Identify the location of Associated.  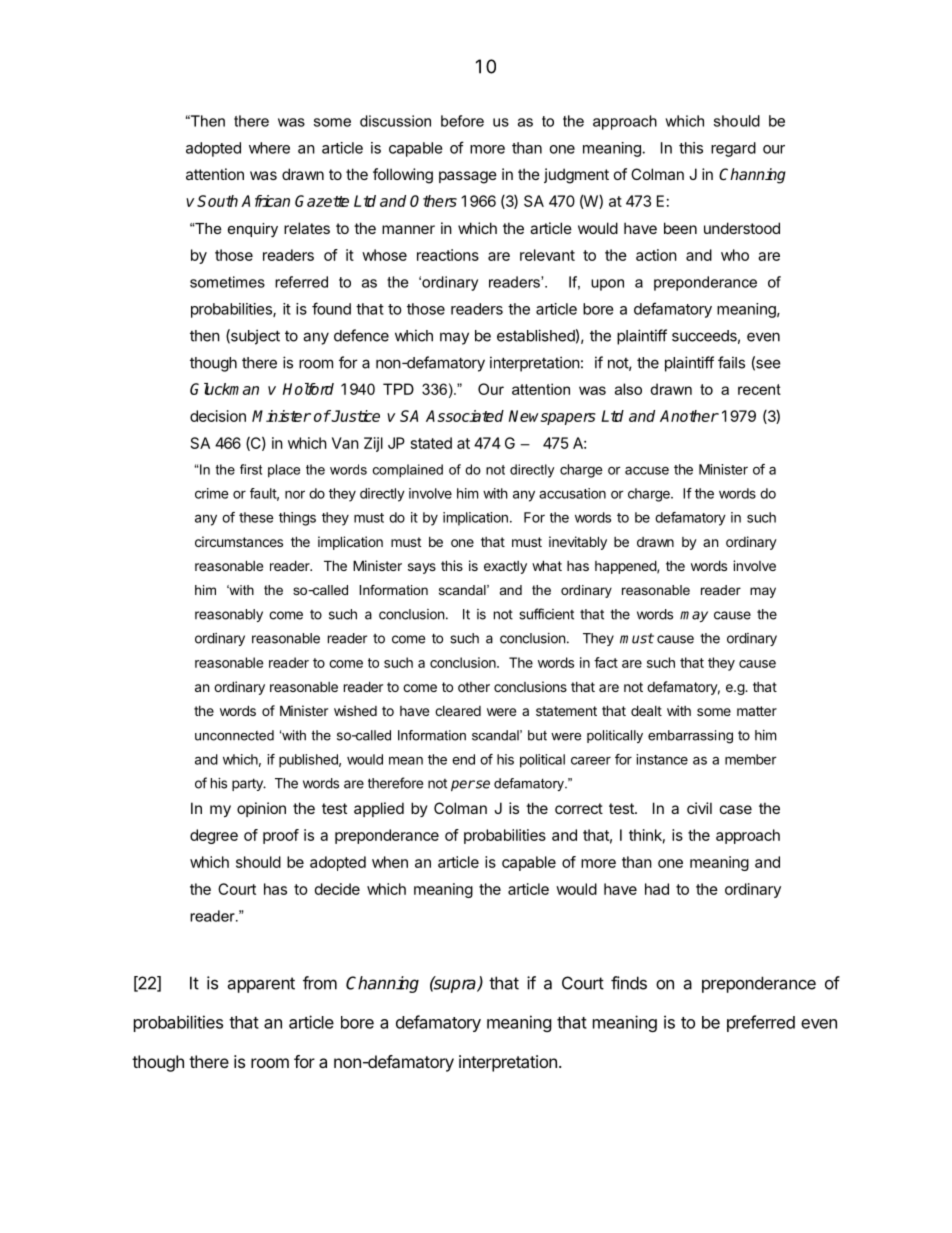
(465, 416).
